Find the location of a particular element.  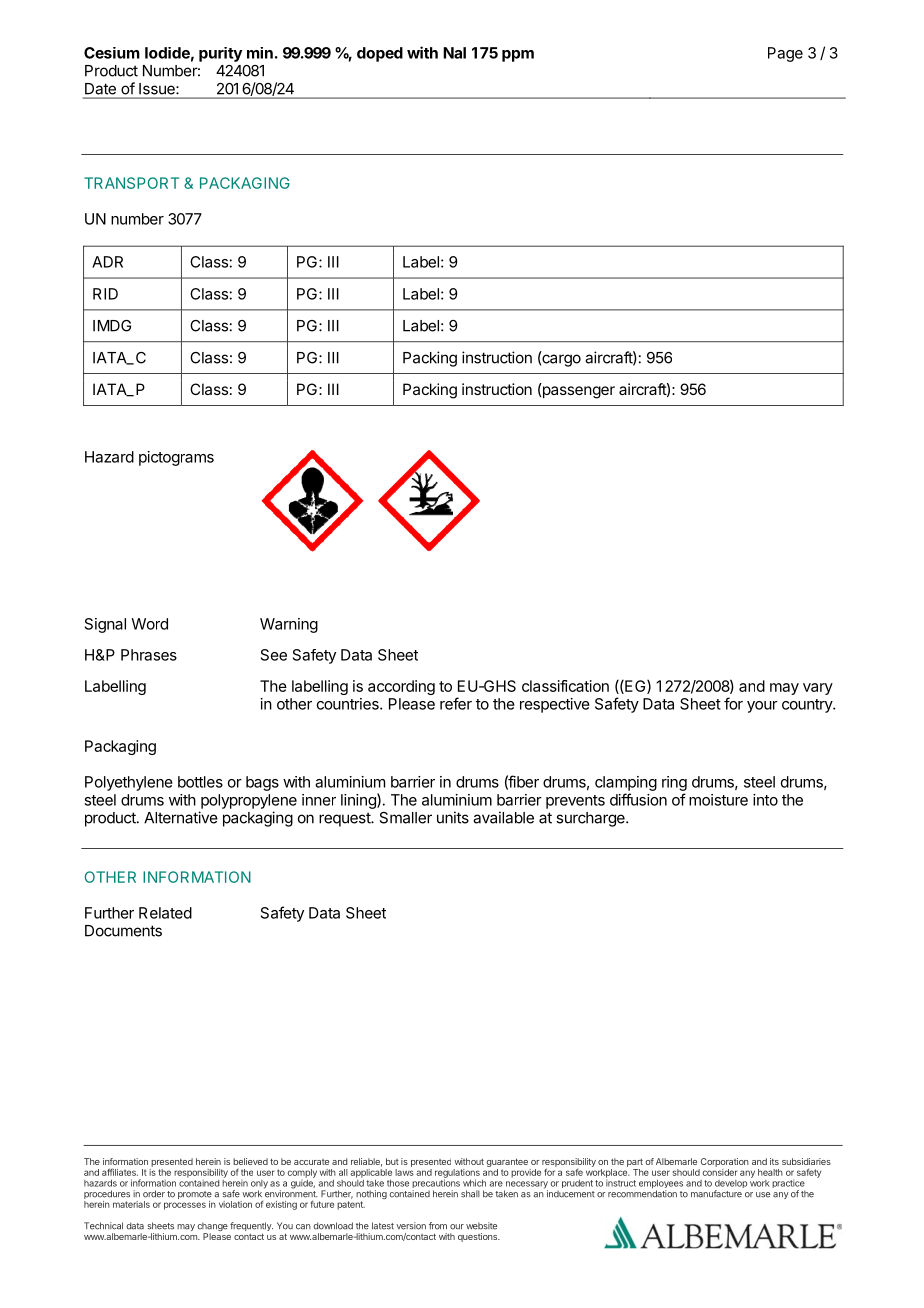

Alternative is located at coordinates (181, 817).
